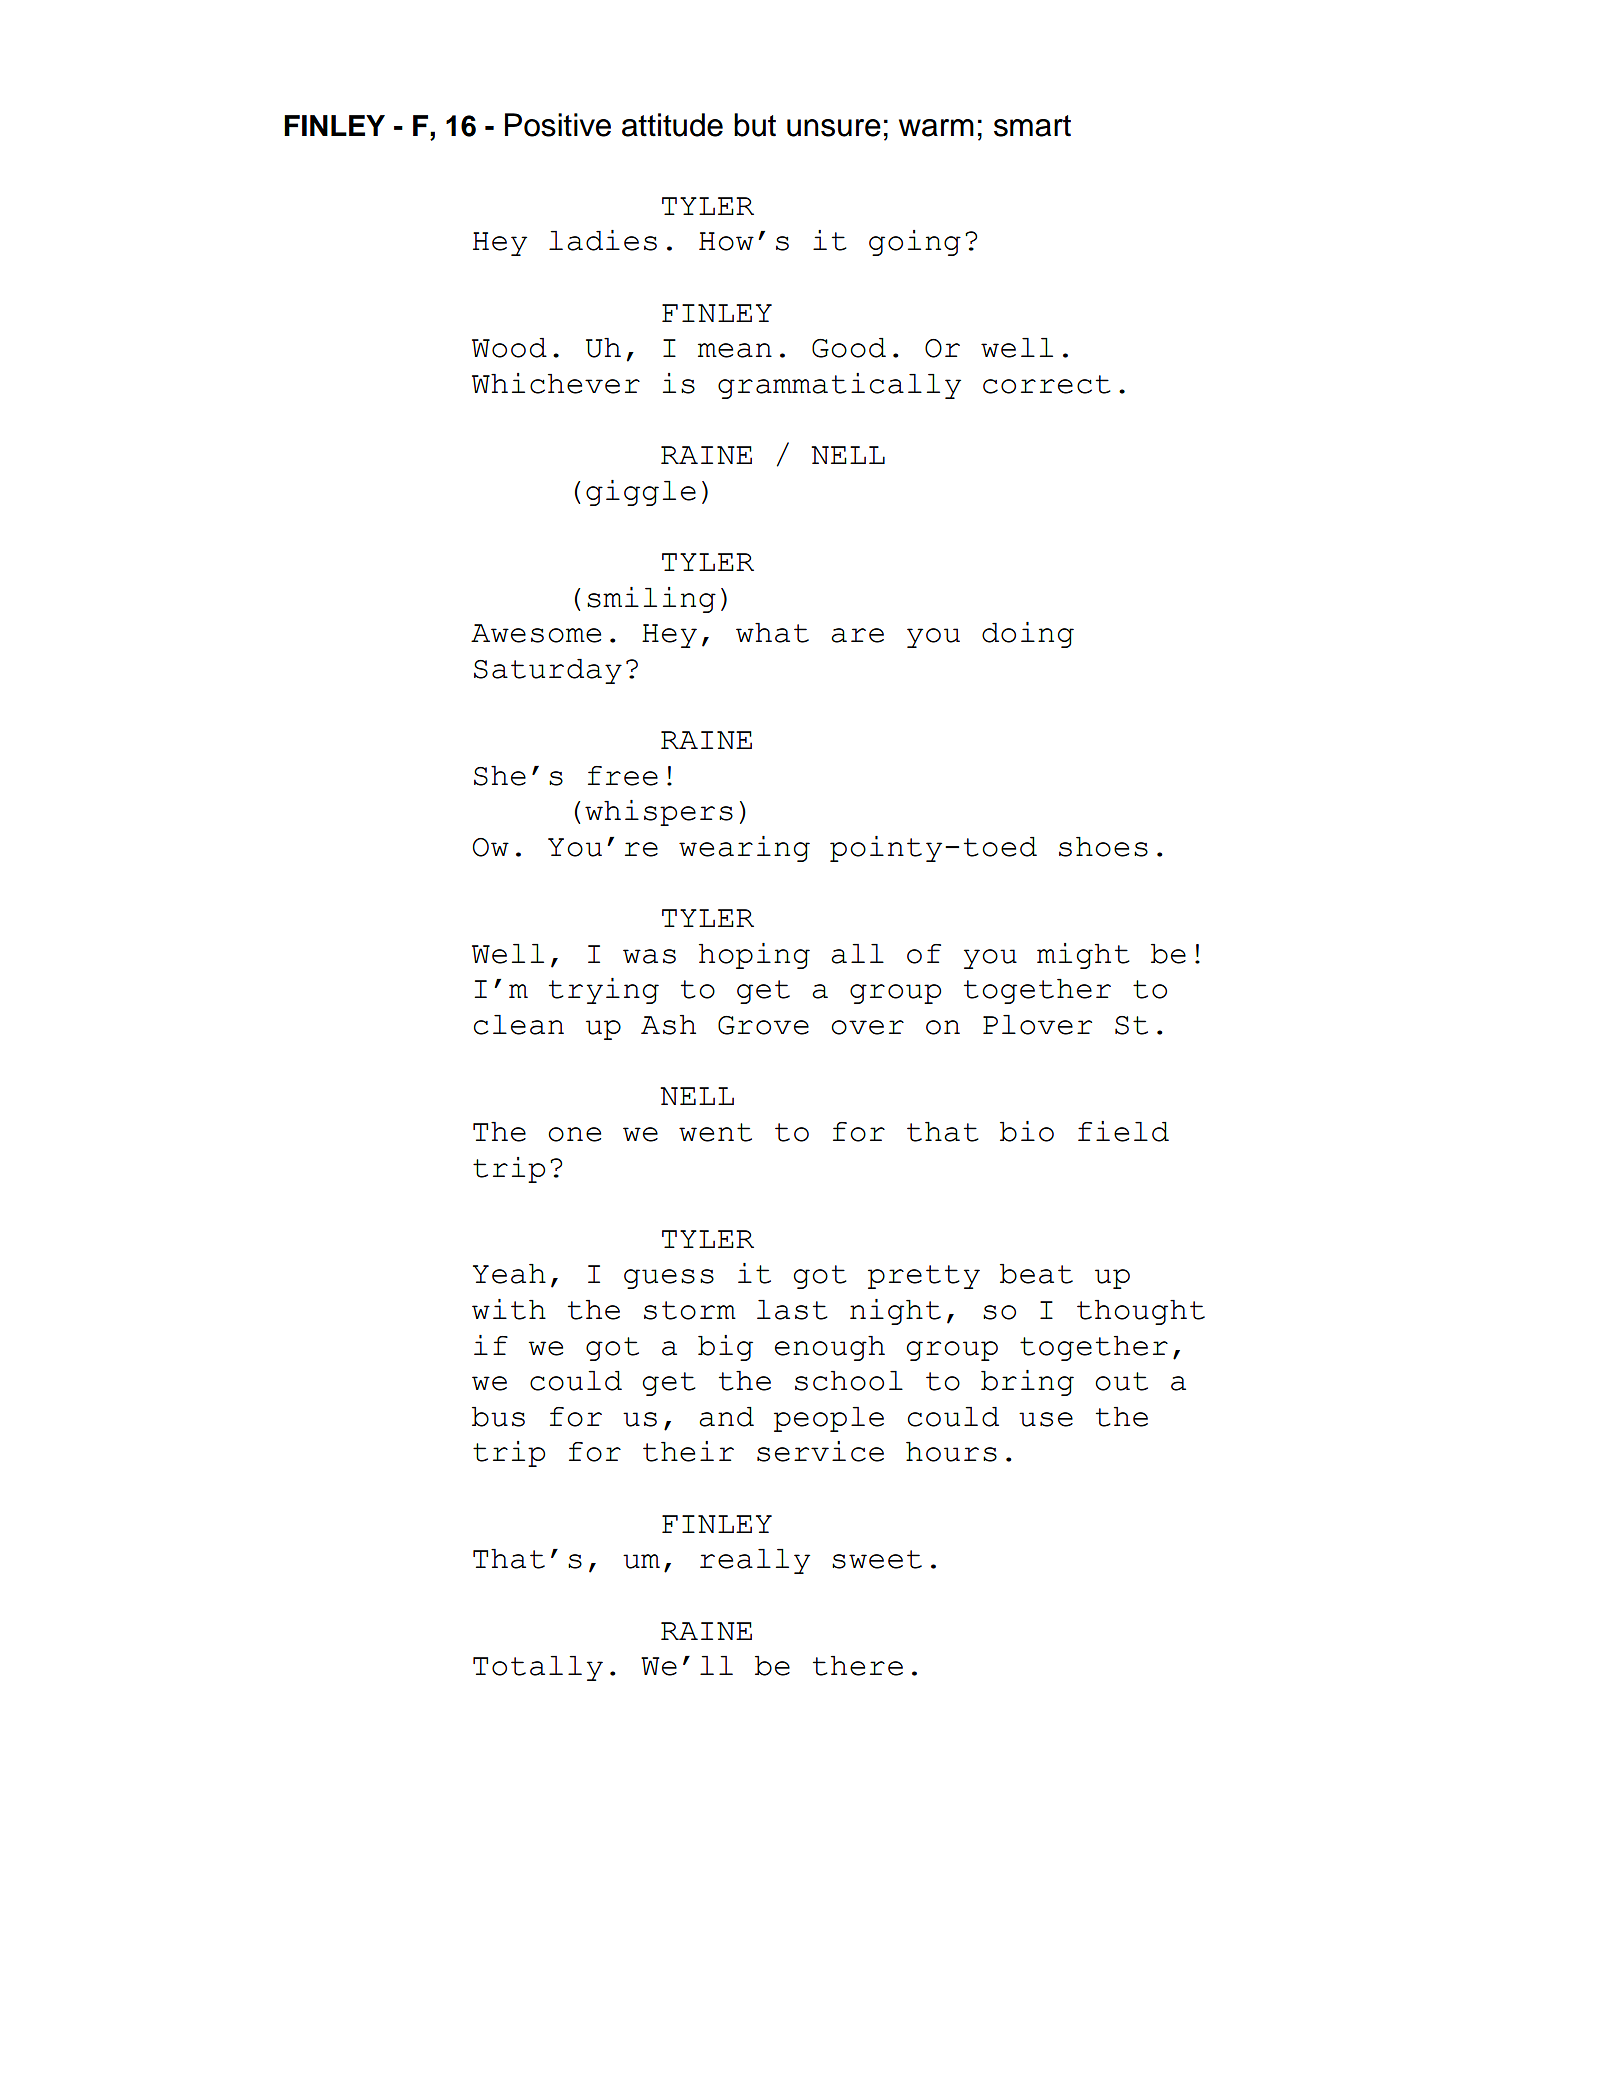 Image resolution: width=1603 pixels, height=2075 pixels. I want to click on went, so click(715, 1132).
